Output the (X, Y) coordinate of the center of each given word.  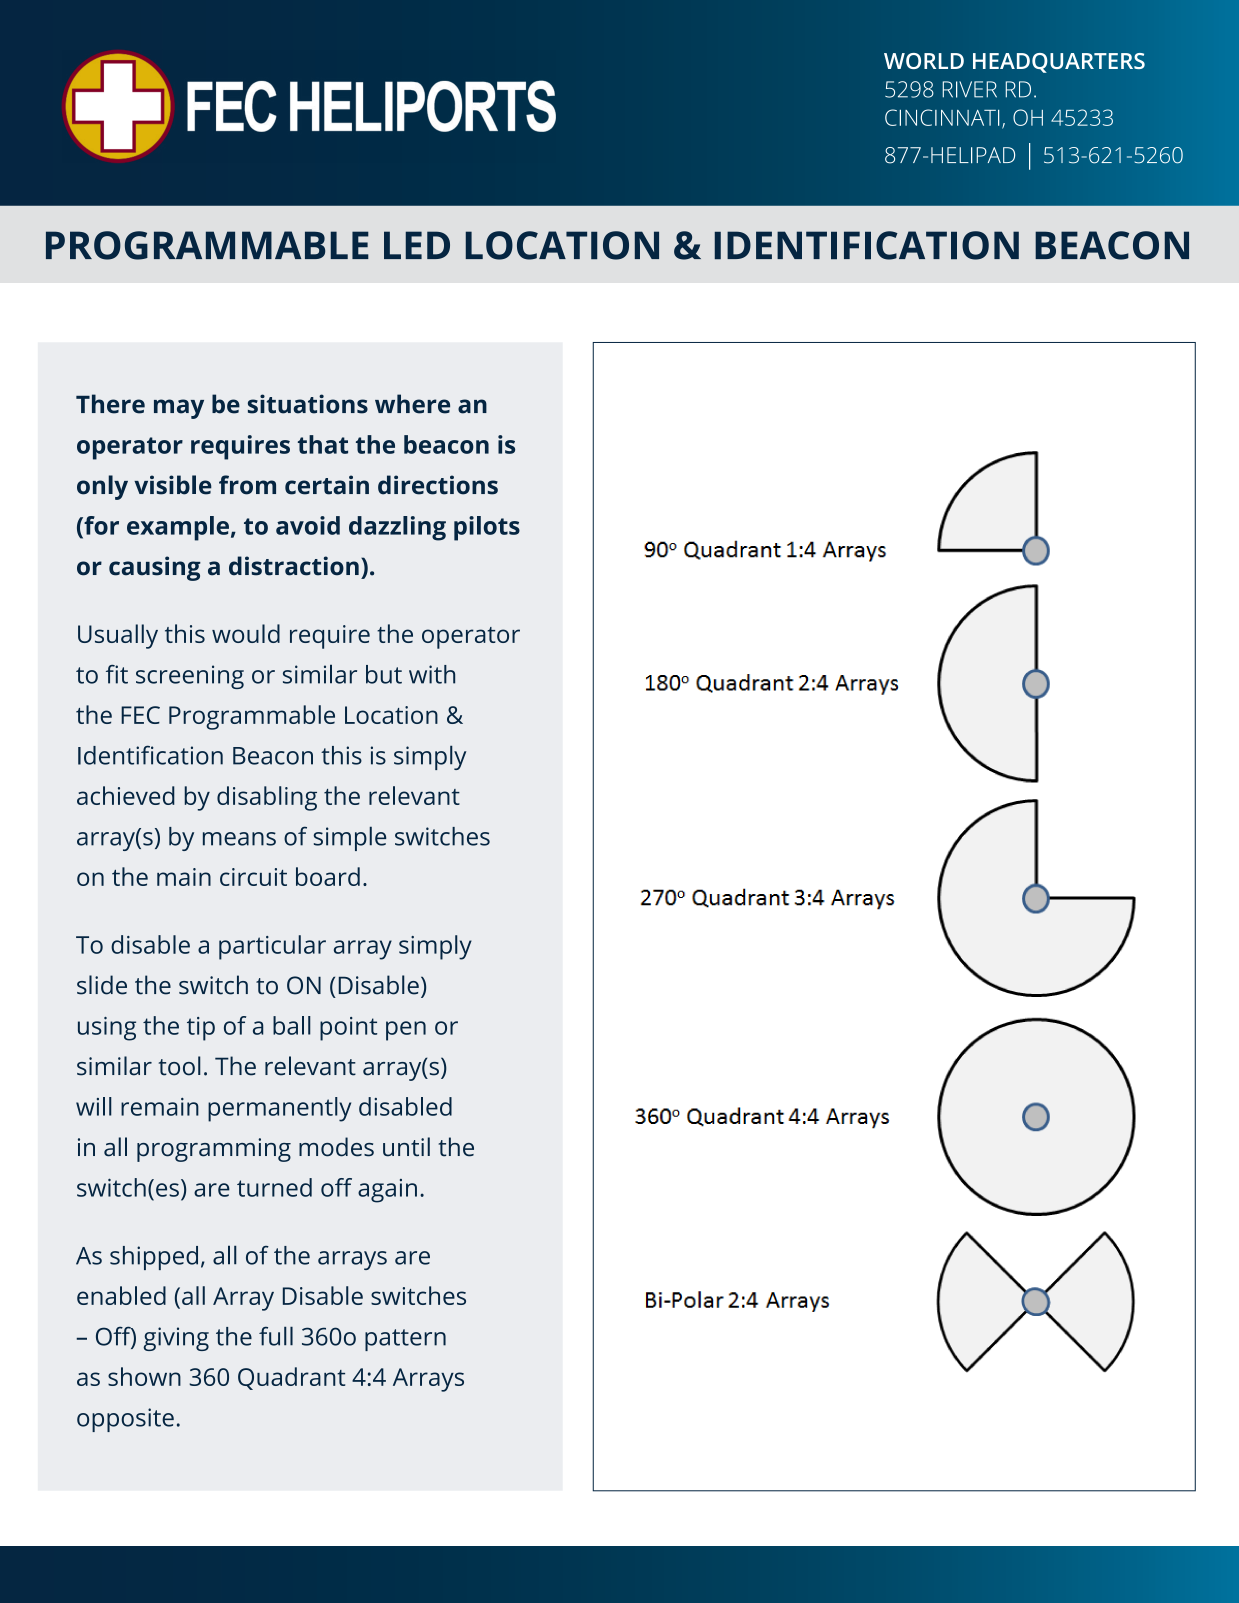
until (406, 1147)
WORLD (924, 61)
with (432, 674)
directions (438, 485)
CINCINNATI (942, 117)
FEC (140, 715)
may (179, 409)
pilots (487, 528)
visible (173, 485)
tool (180, 1066)
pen (406, 1031)
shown (144, 1376)
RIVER (970, 89)
